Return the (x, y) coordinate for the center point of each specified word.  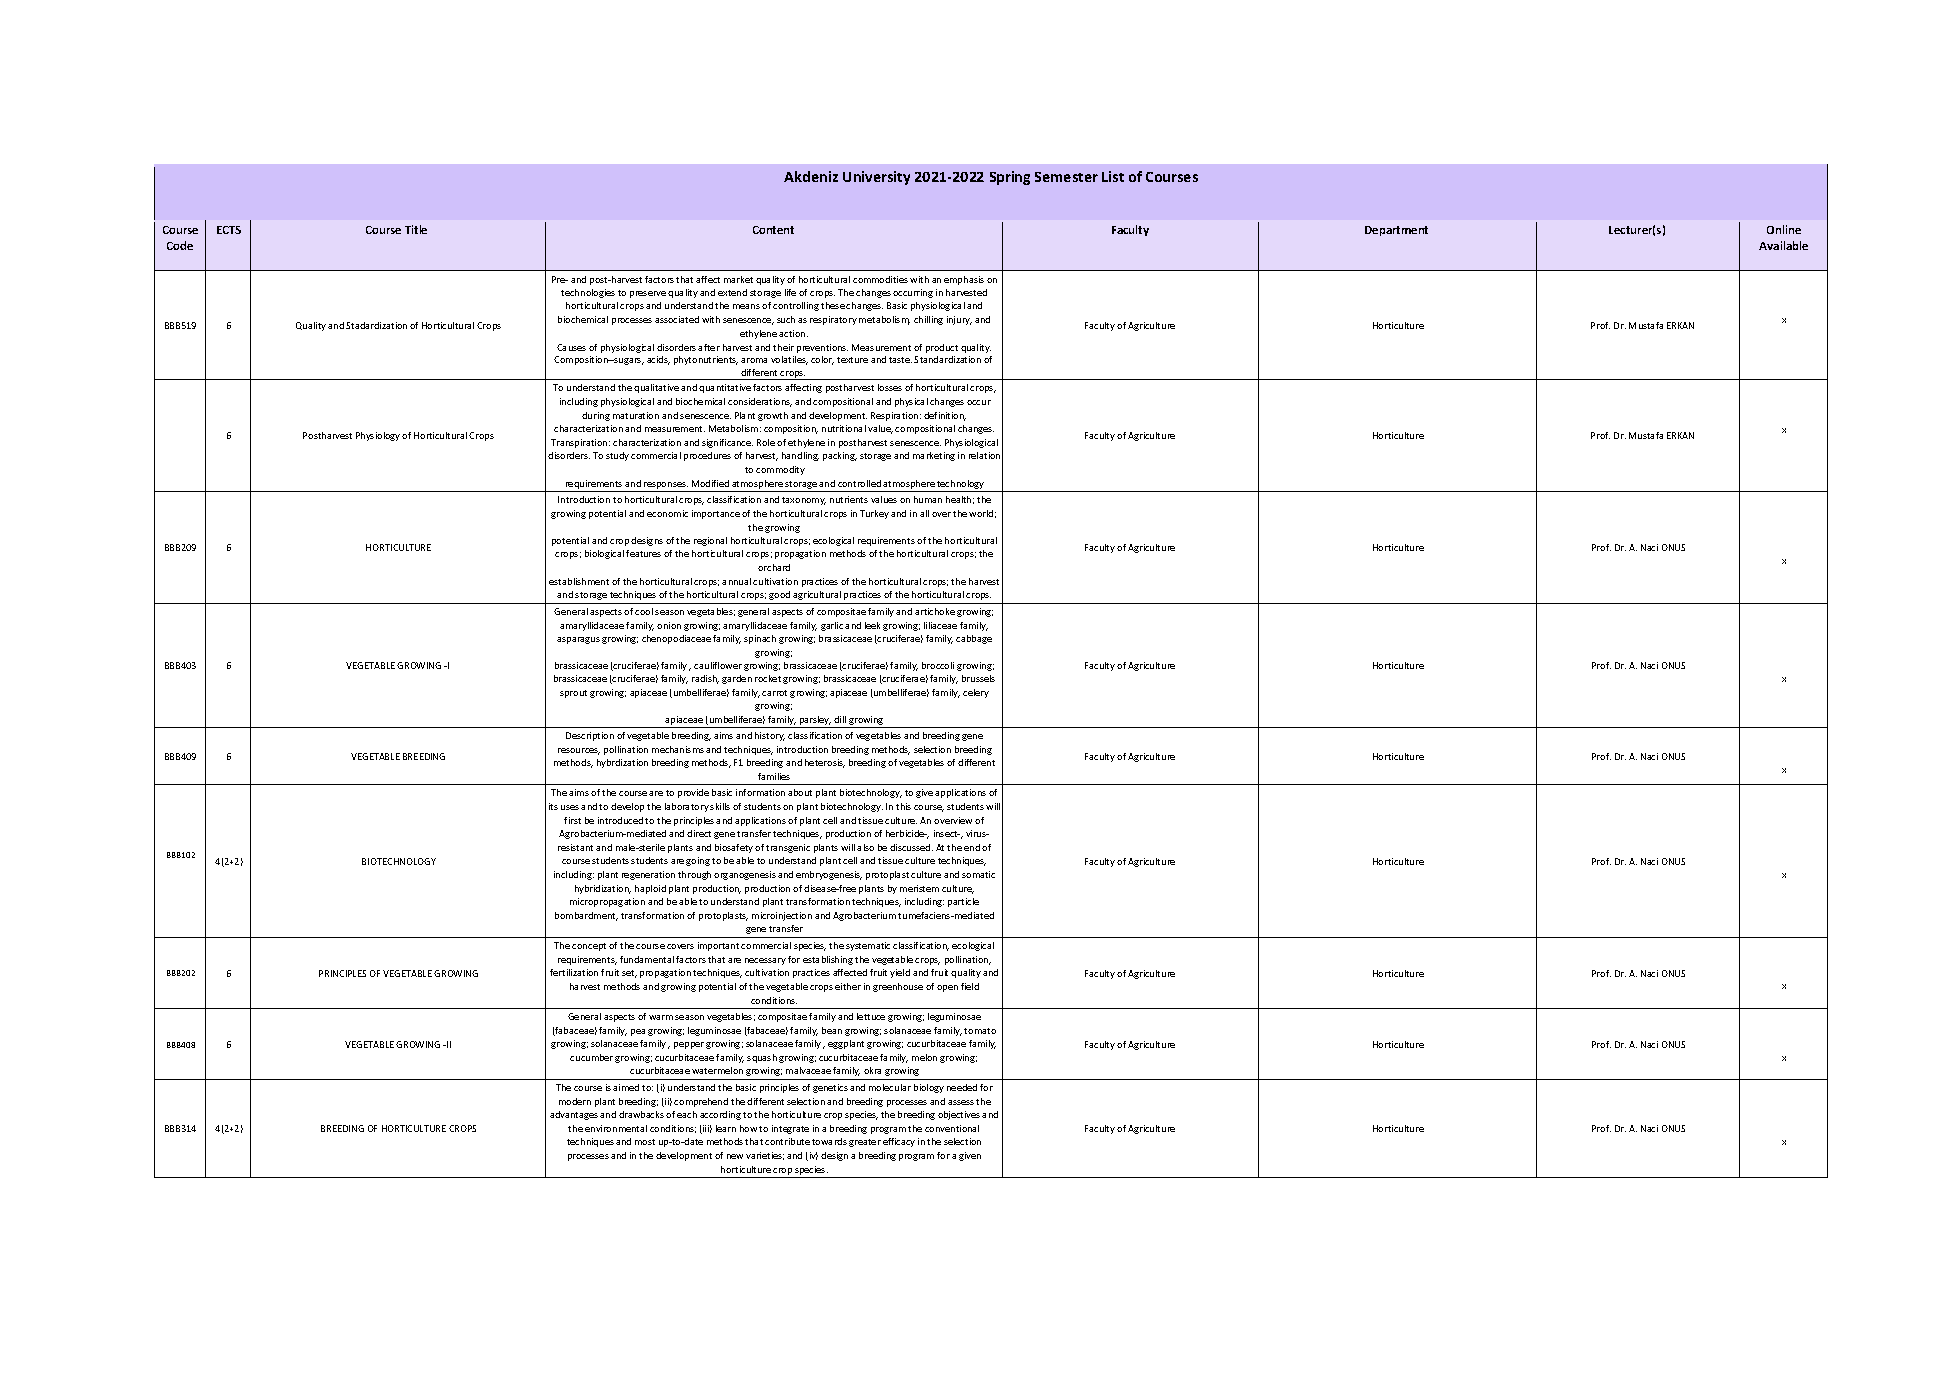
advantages (574, 1115)
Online (1784, 229)
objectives (959, 1115)
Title (416, 229)
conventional (952, 1128)
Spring (1010, 178)
